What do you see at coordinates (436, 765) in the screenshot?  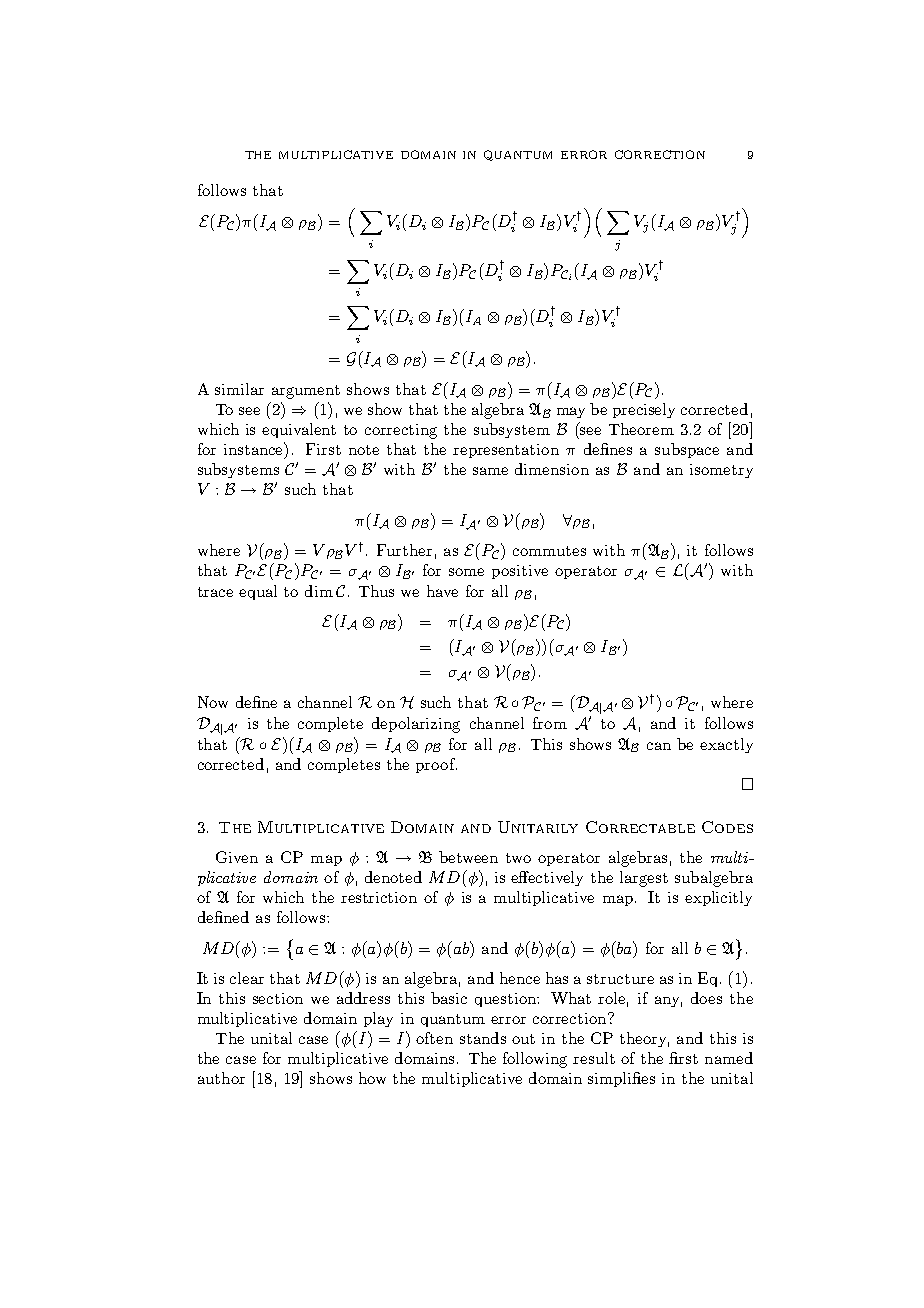 I see `proof` at bounding box center [436, 765].
